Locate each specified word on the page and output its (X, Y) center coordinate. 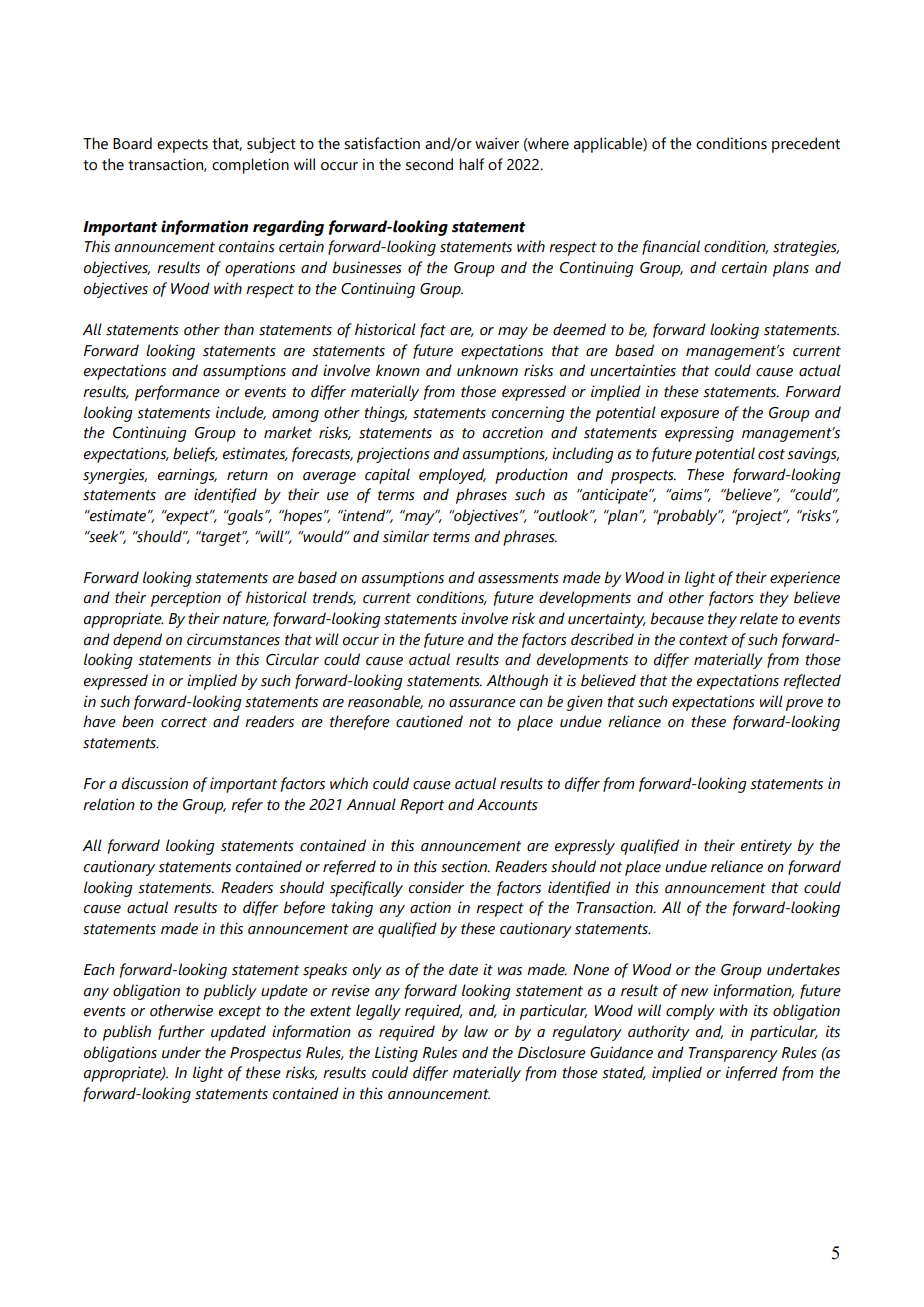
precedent (806, 145)
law (476, 1031)
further (181, 1032)
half (471, 164)
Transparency (733, 1054)
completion (250, 166)
